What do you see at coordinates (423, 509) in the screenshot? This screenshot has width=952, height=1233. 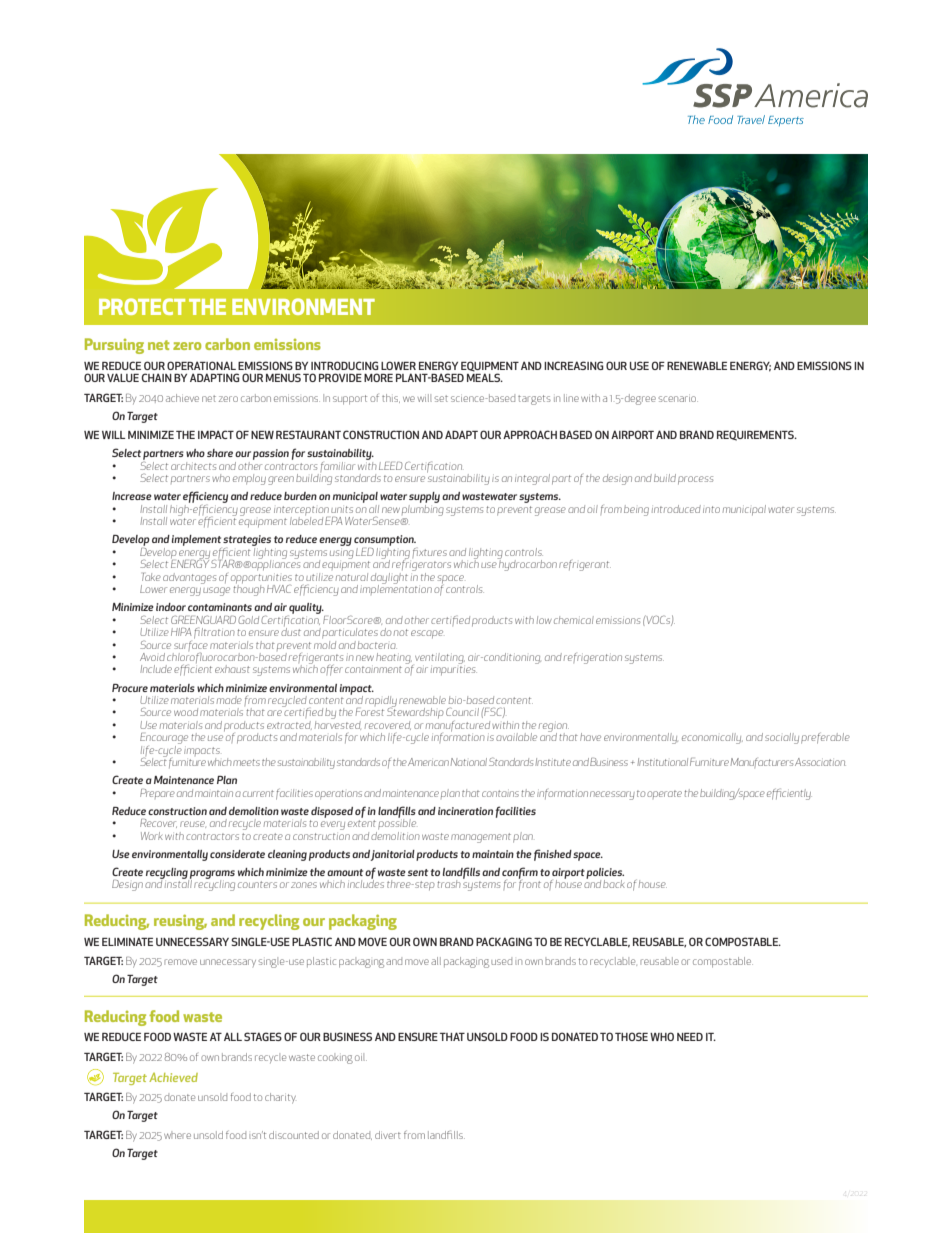 I see `plumbing` at bounding box center [423, 509].
